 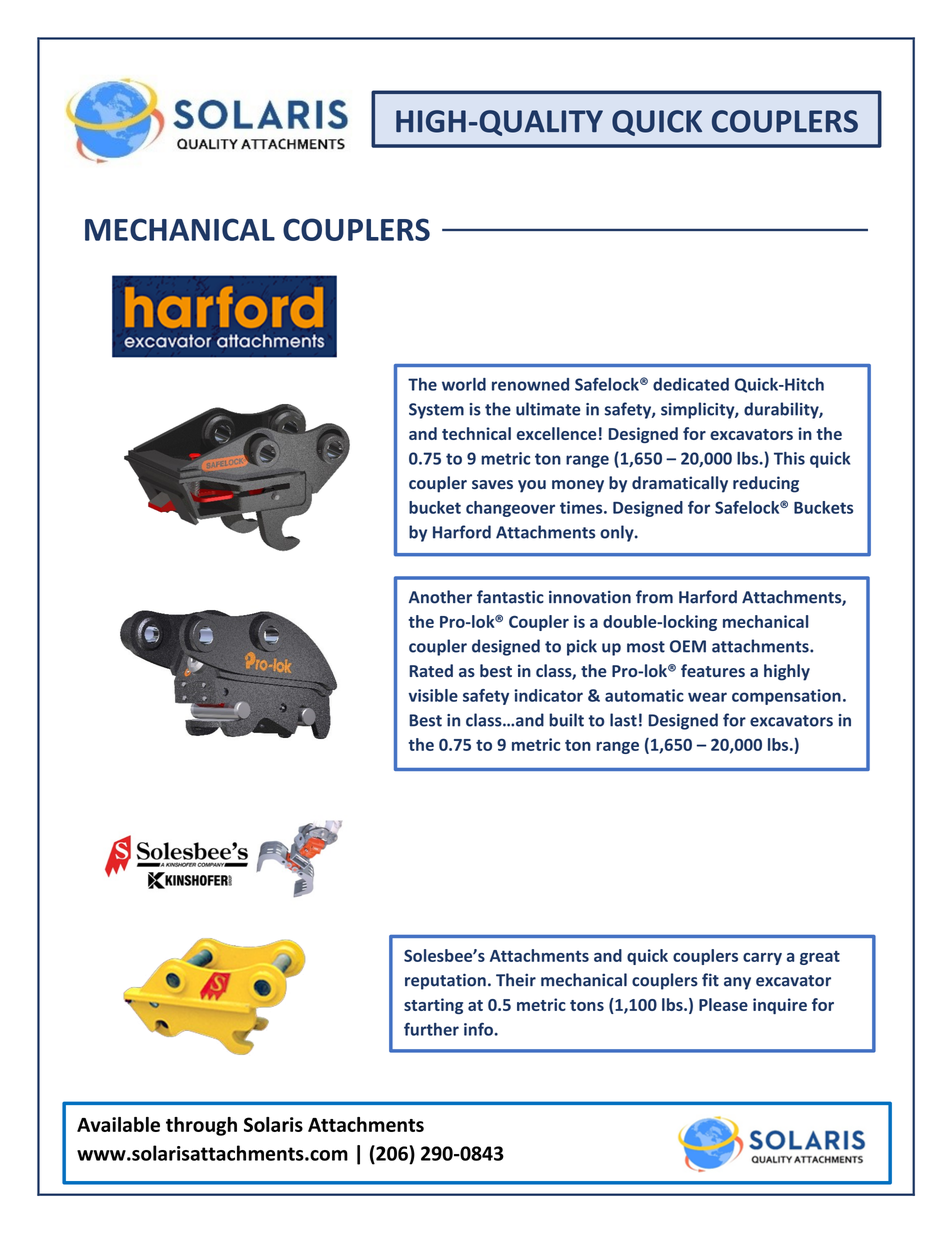 What do you see at coordinates (431, 670) in the screenshot?
I see `Rated` at bounding box center [431, 670].
